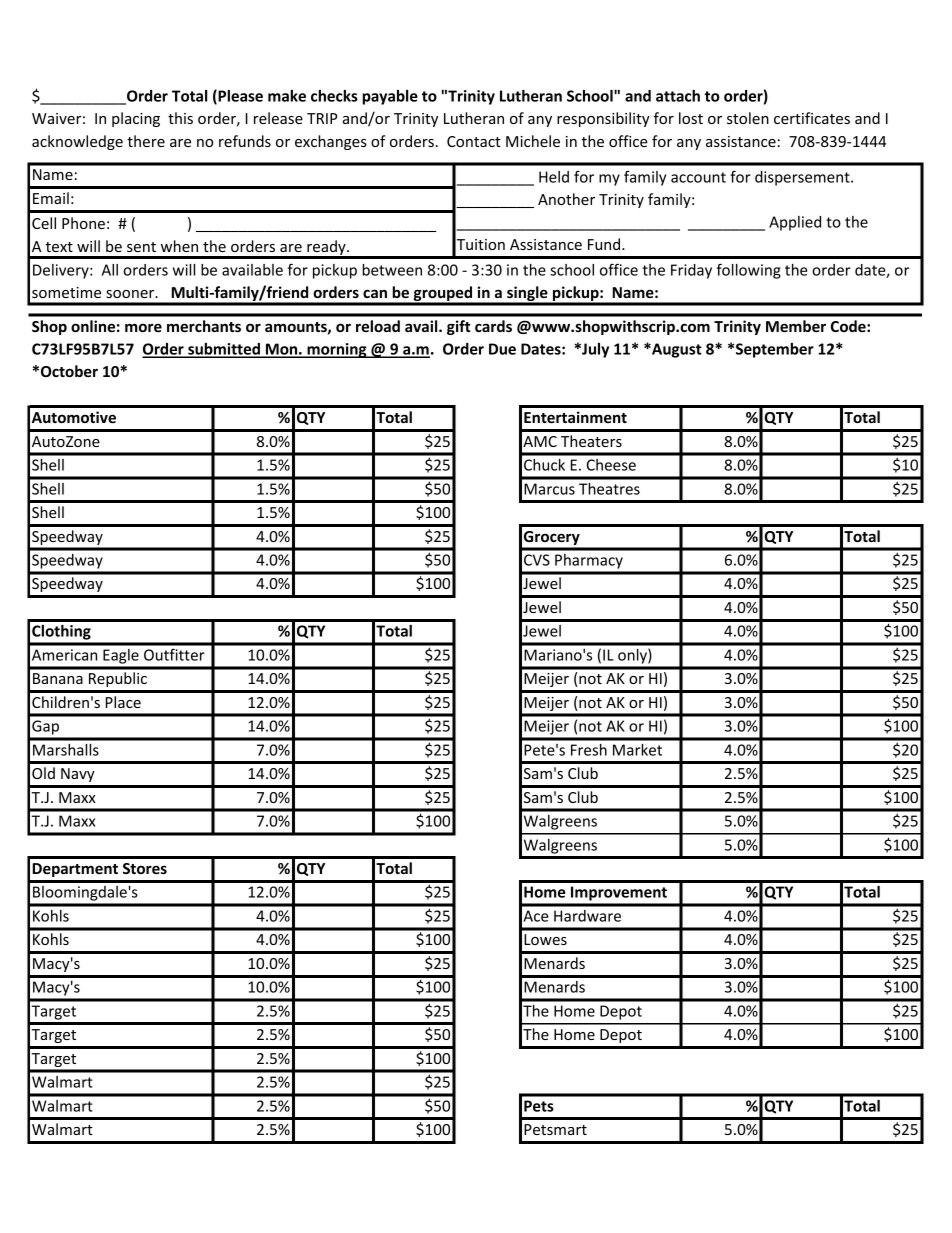  I want to click on stolen, so click(748, 118).
